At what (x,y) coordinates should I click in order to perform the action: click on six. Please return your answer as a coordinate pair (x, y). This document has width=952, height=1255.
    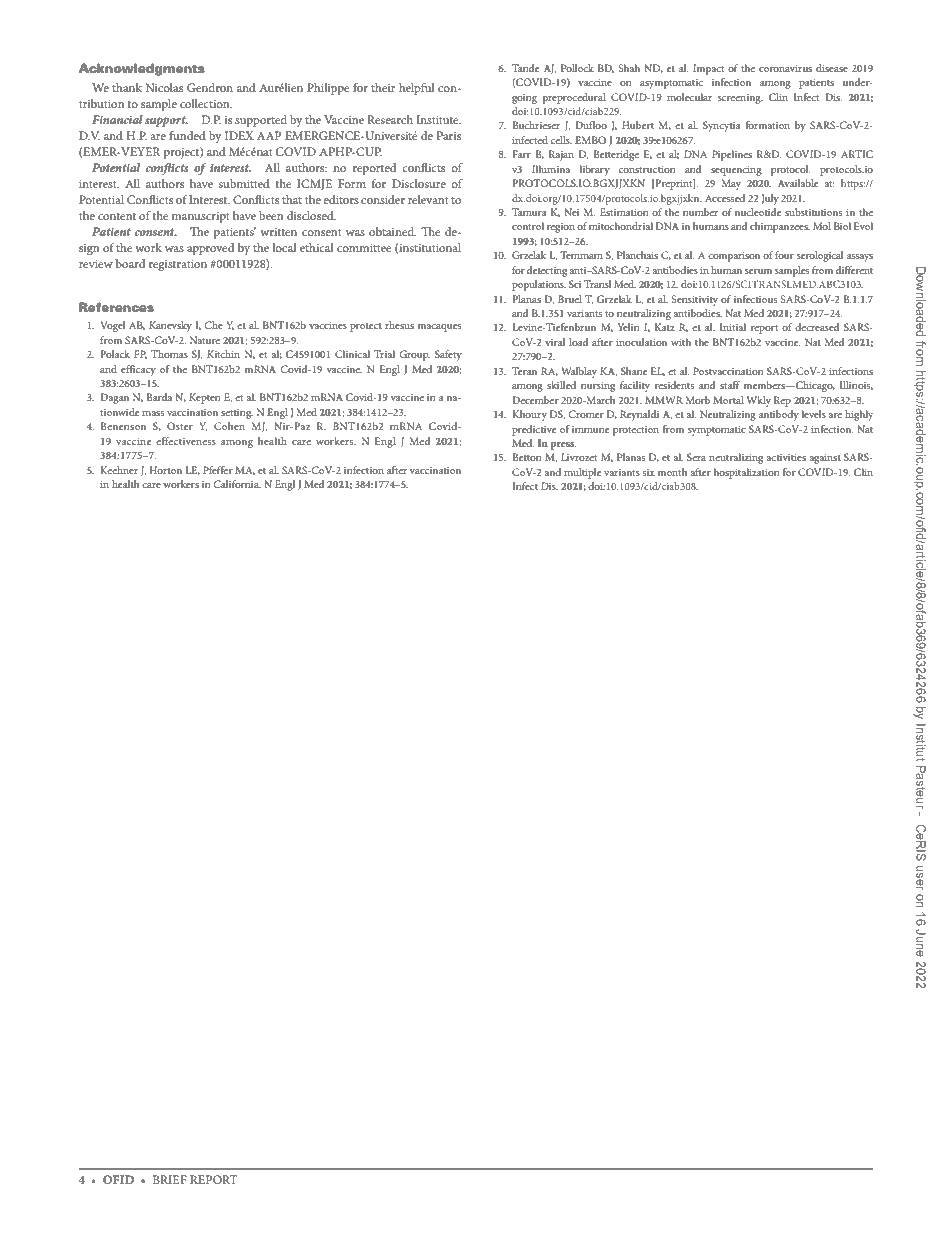
    Looking at the image, I should click on (649, 472).
